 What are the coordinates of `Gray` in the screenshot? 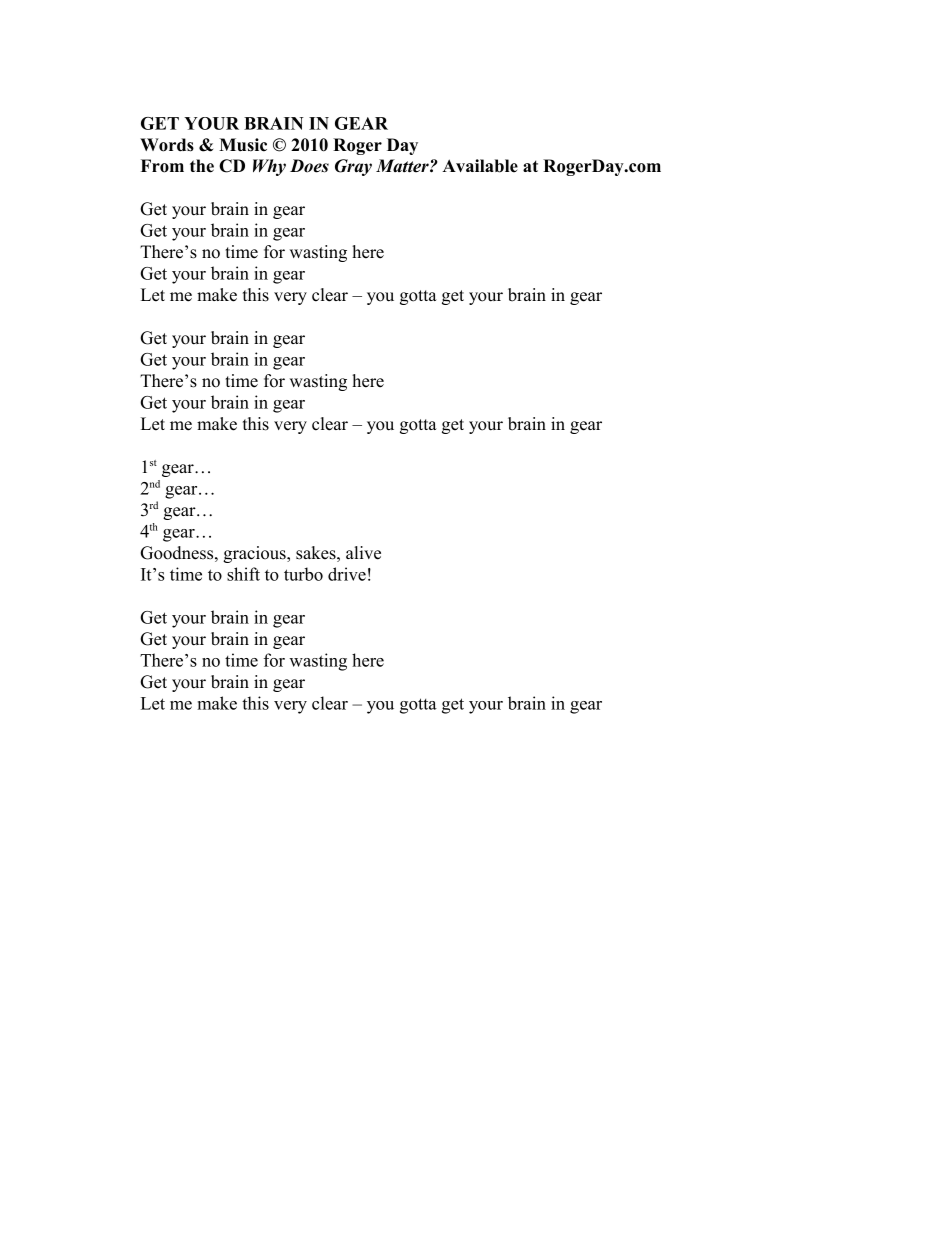 It's located at (353, 167).
